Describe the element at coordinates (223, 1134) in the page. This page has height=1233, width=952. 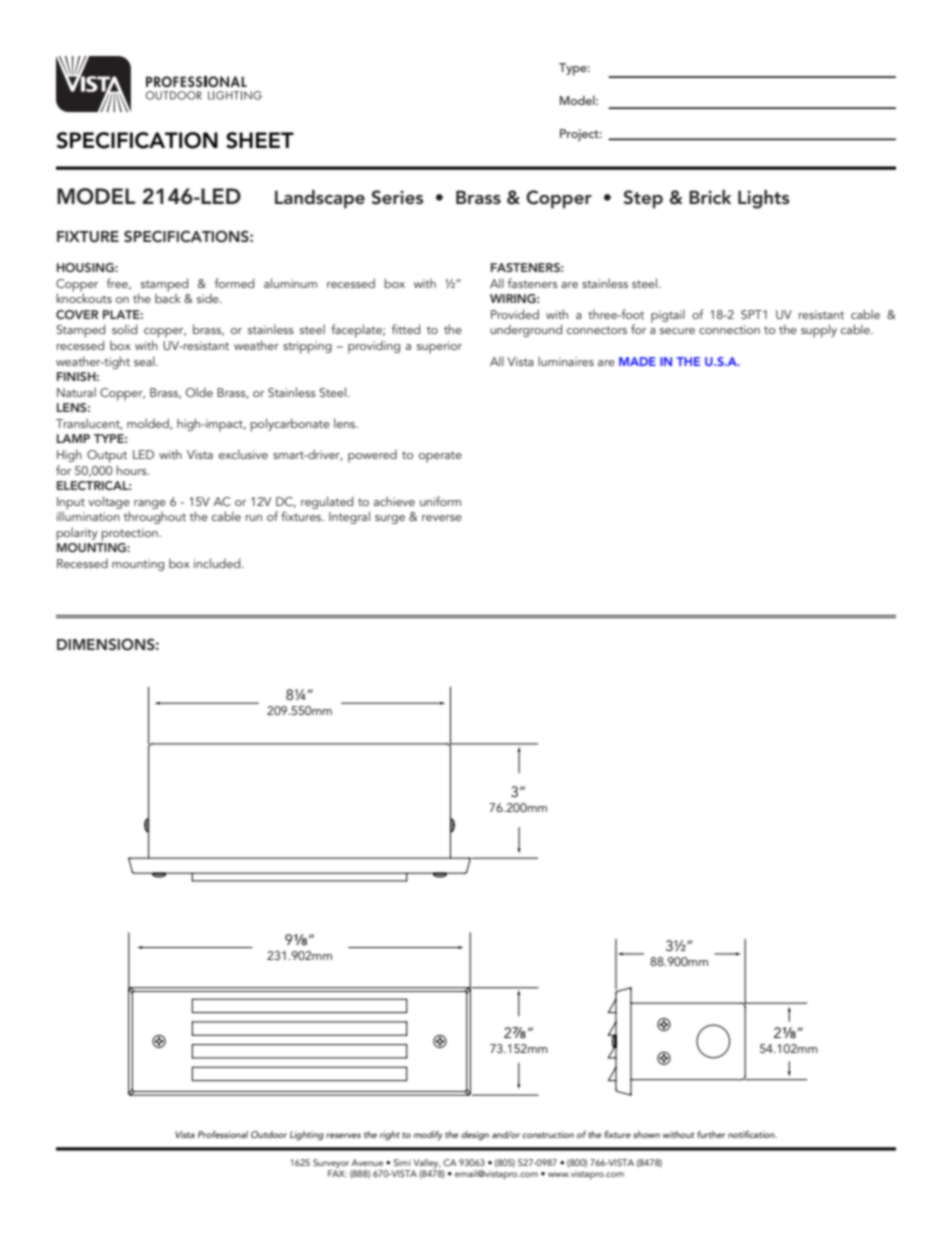
I see `Professional` at that location.
